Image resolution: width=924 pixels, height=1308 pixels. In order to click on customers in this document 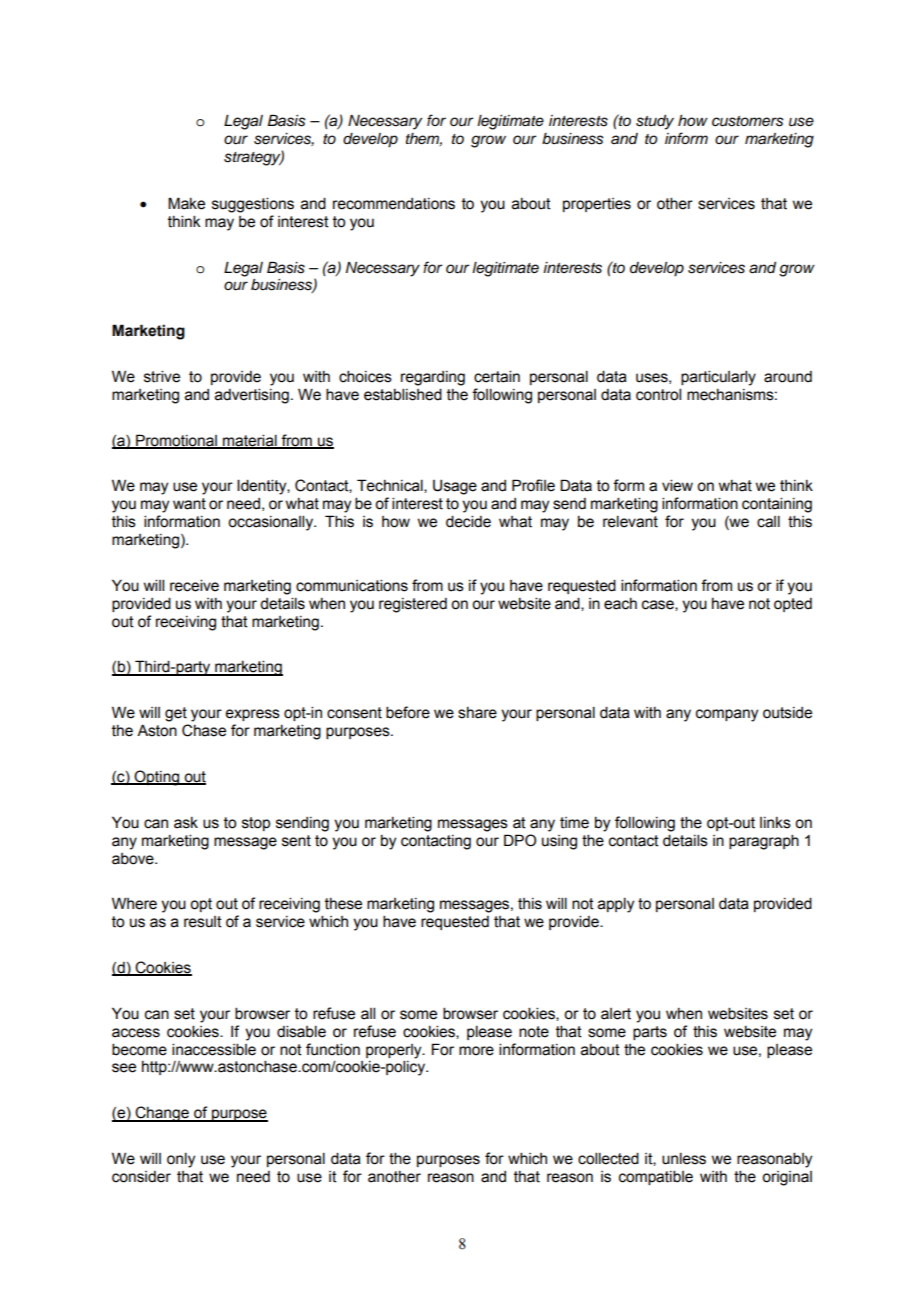, I will do `click(748, 121)`.
